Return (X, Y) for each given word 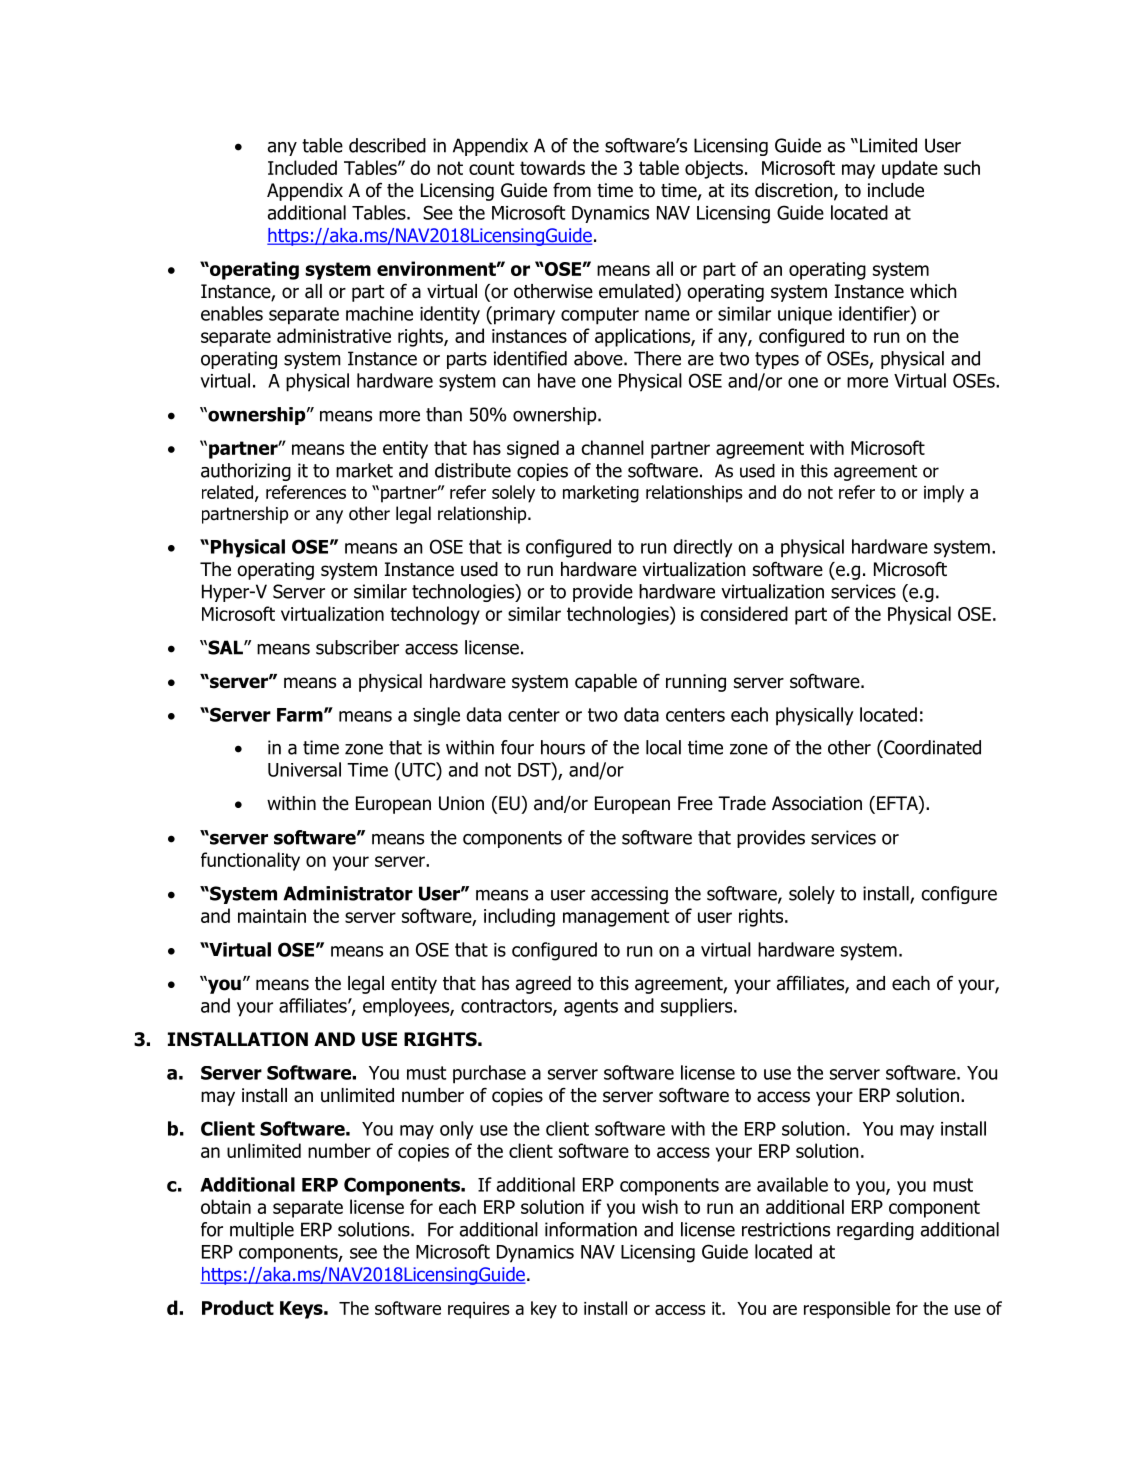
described (387, 145)
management (616, 918)
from (572, 190)
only (457, 1130)
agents (591, 1008)
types (777, 360)
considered (744, 613)
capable (606, 683)
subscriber (357, 647)
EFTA (898, 803)
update (910, 169)
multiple (262, 1231)
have (557, 380)
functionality (250, 861)
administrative (334, 335)
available (792, 1184)
